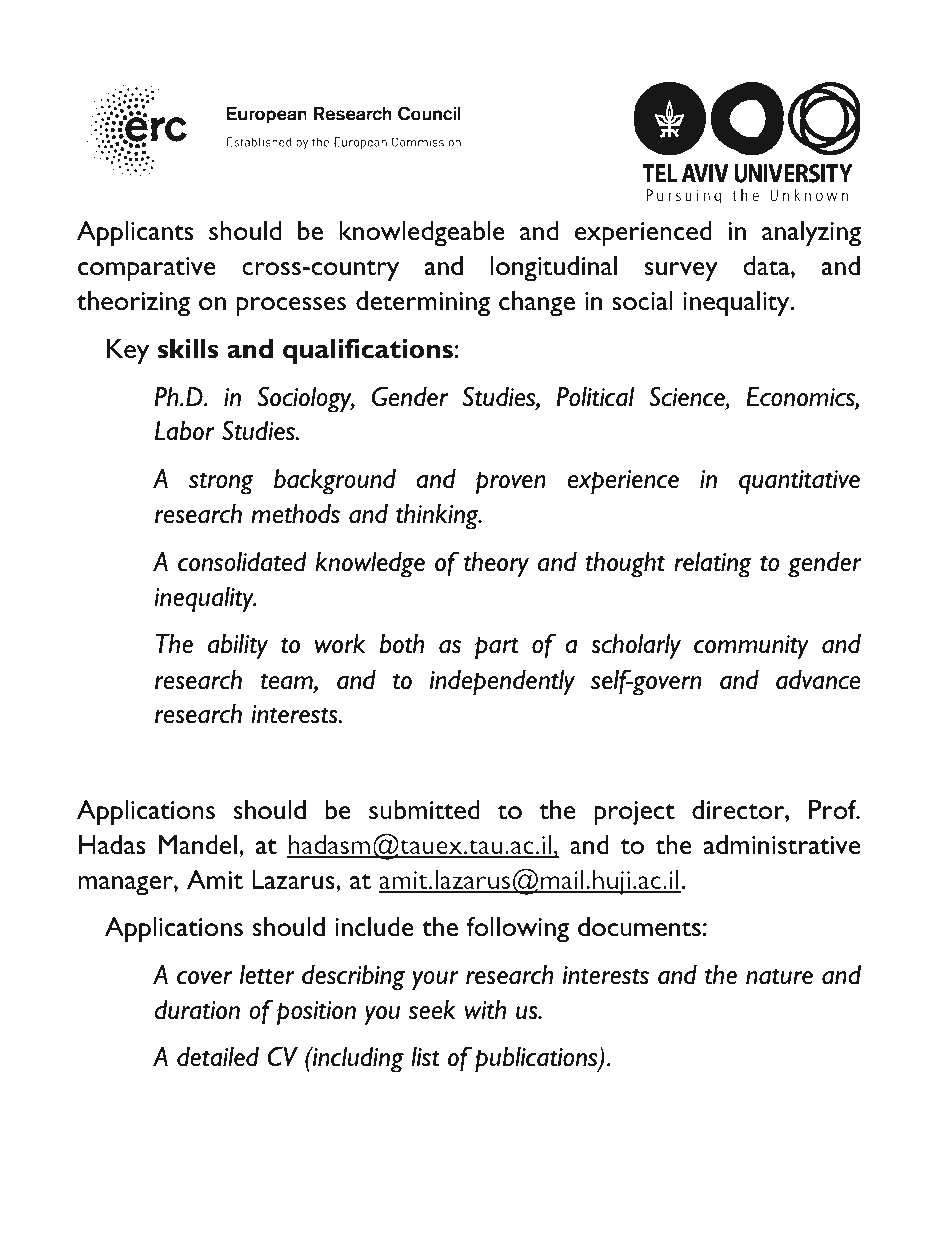 The height and width of the image is (1233, 952). Describe the element at coordinates (197, 844) in the image. I see `Mandel` at that location.
